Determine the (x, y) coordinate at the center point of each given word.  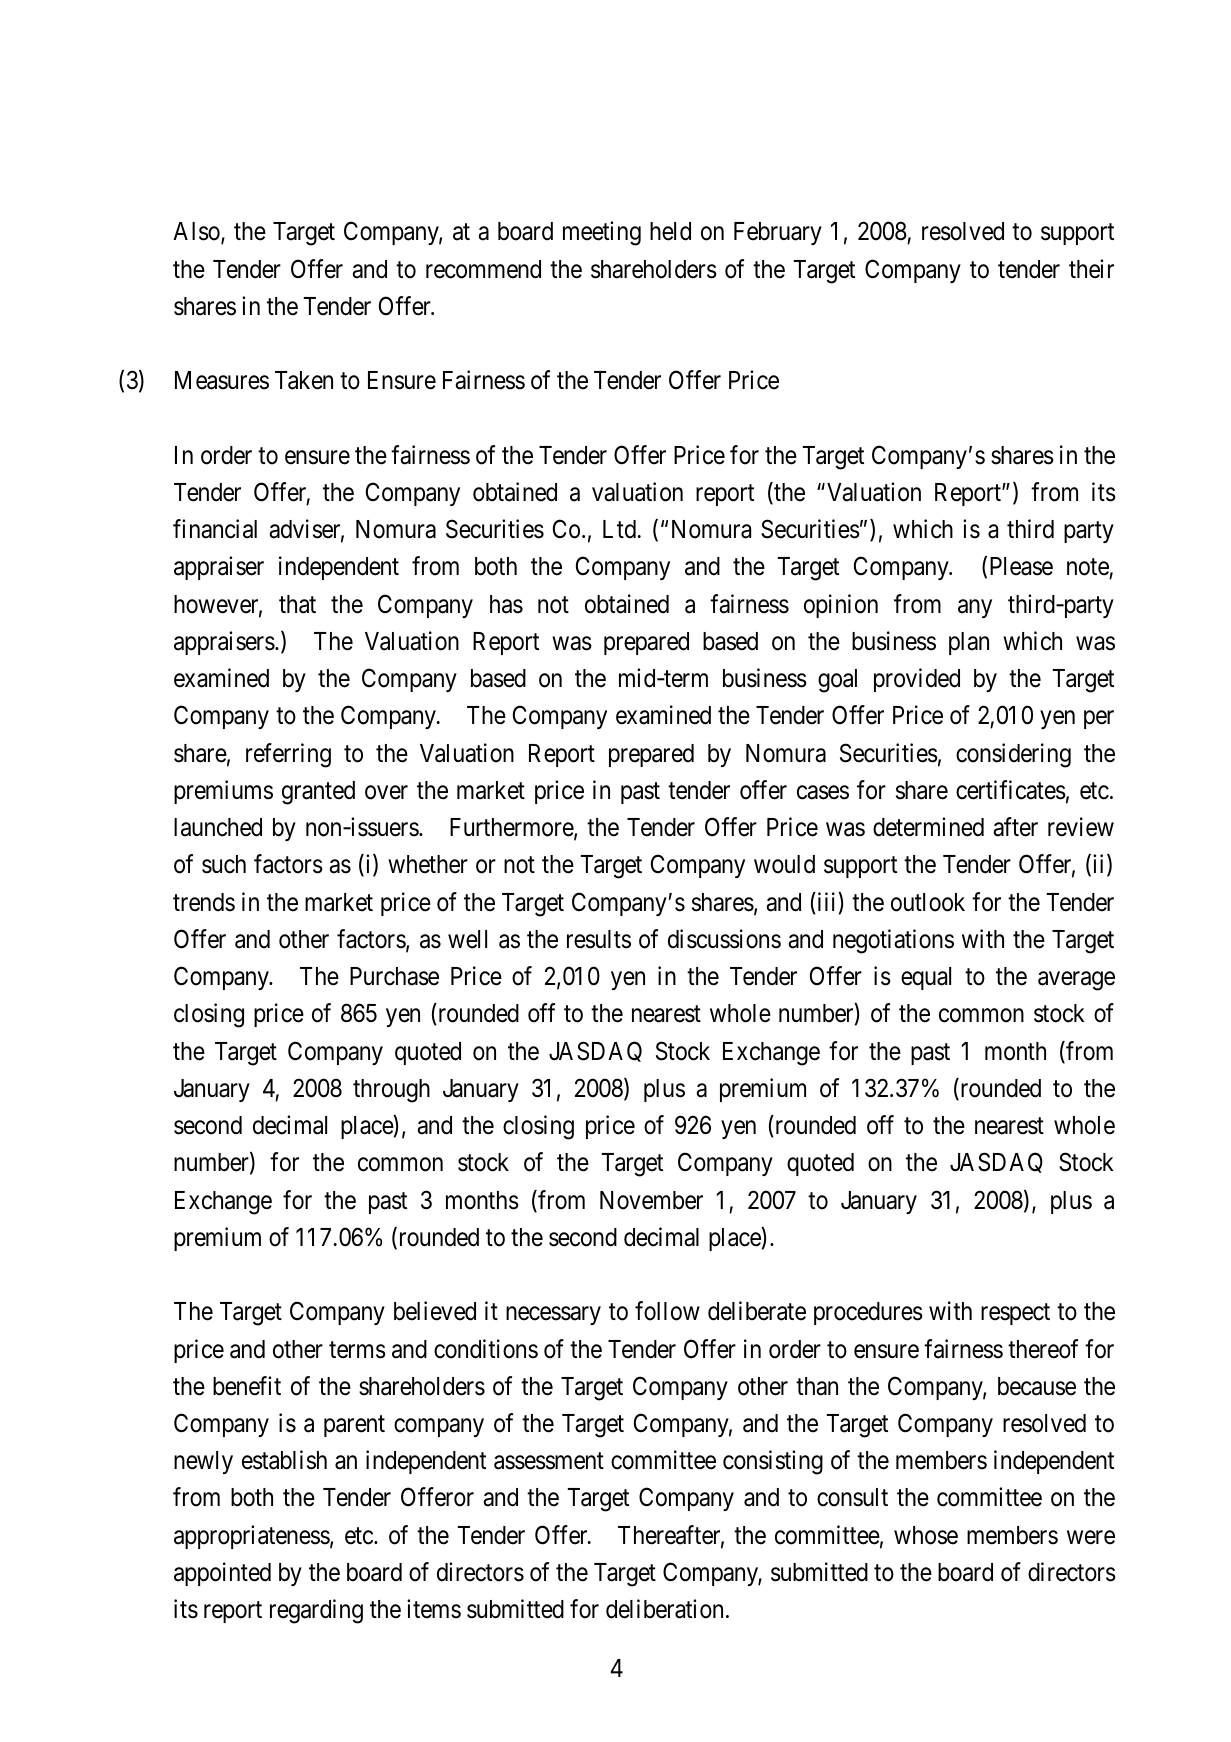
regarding (316, 1611)
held (670, 231)
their (1091, 269)
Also (197, 233)
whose (926, 1535)
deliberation (664, 1609)
